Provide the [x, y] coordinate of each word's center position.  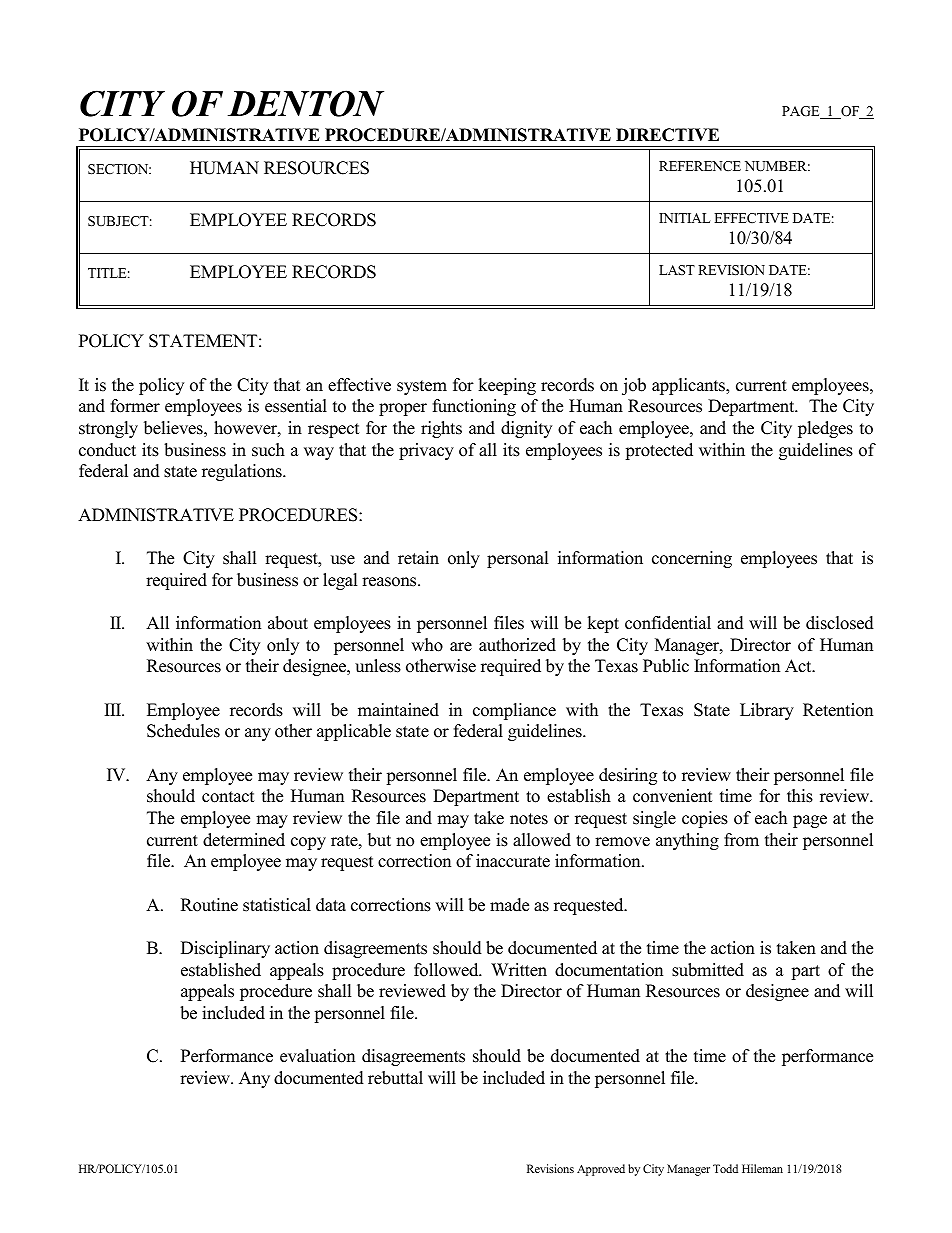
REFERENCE [700, 166]
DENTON [306, 103]
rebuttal [395, 1078]
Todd [725, 1168]
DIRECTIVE [667, 135]
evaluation [317, 1056]
